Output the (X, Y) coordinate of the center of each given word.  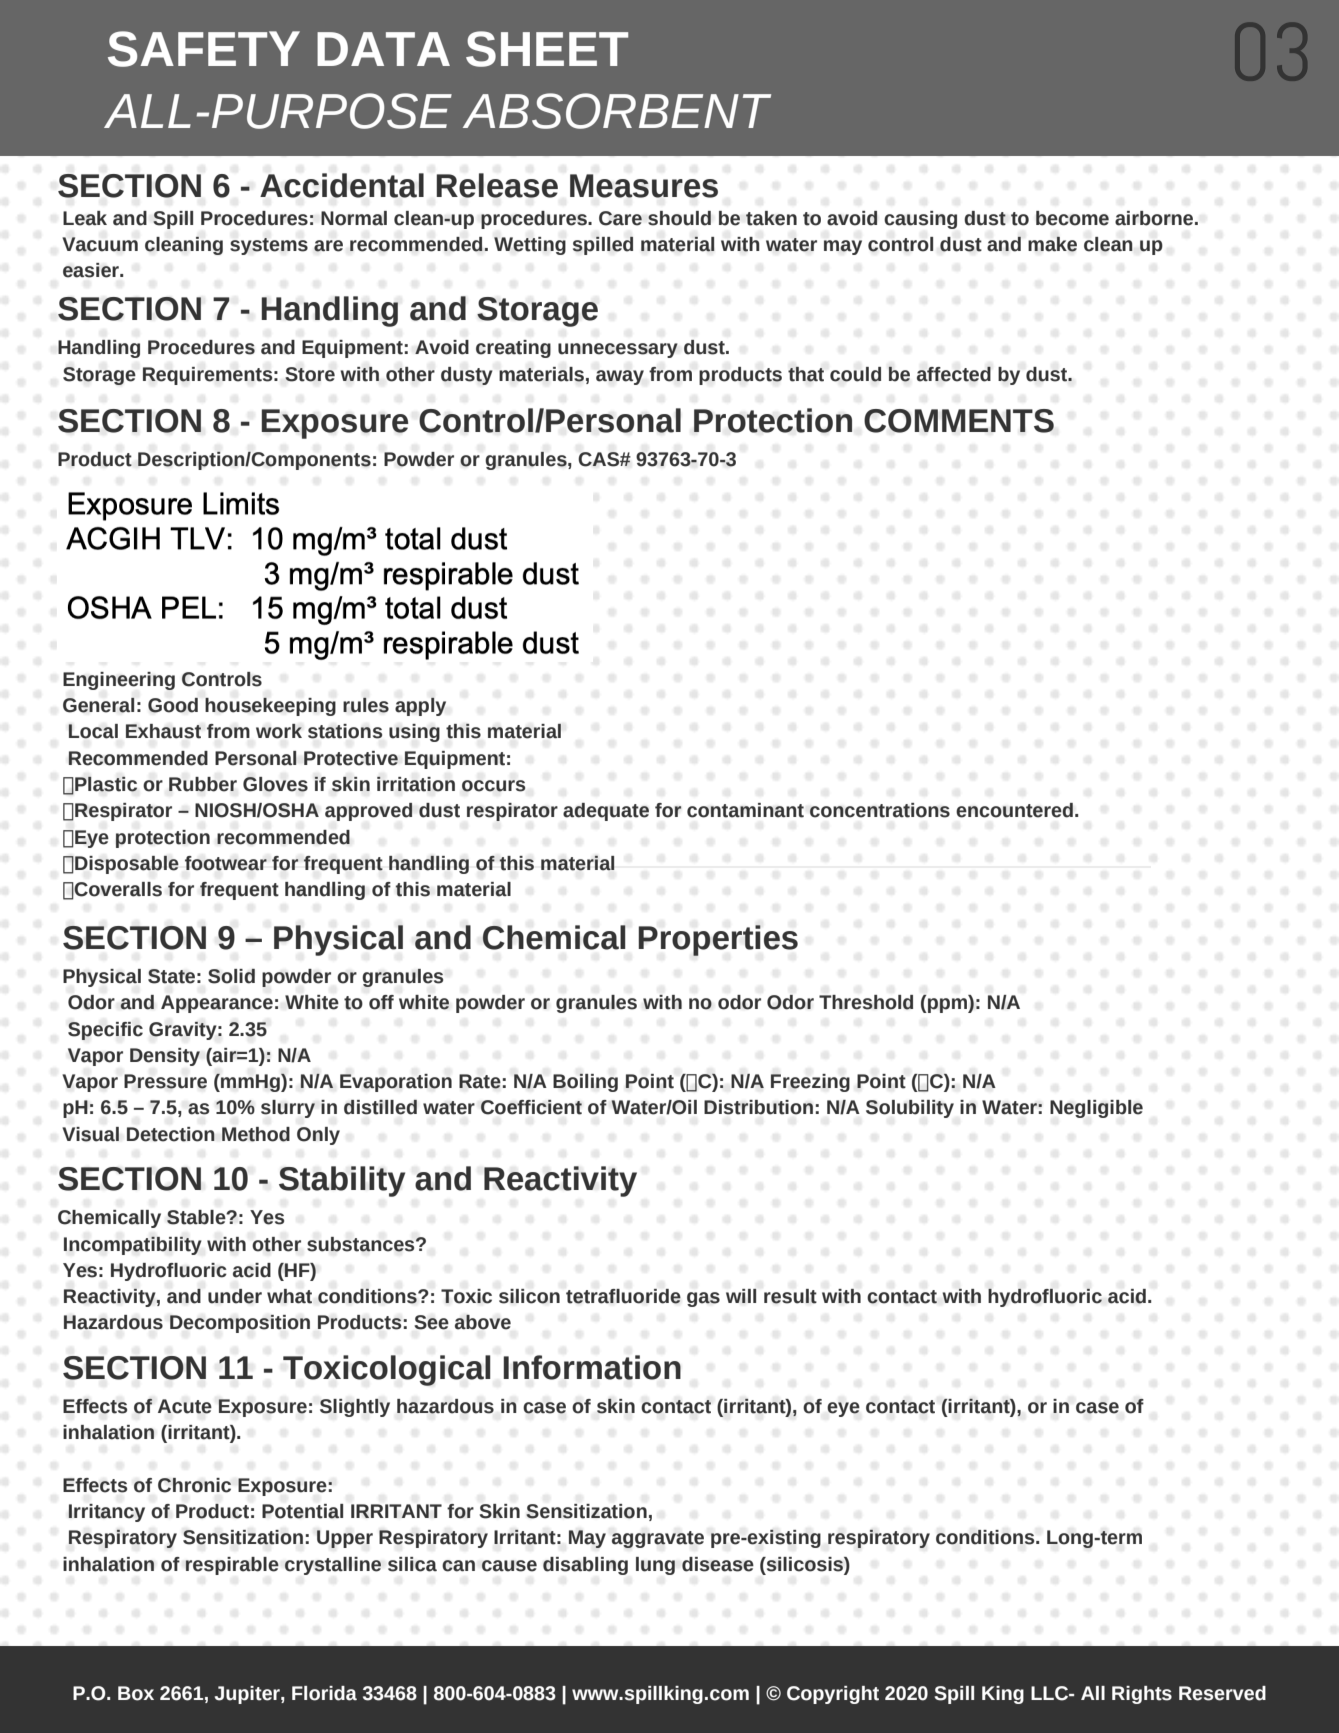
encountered (1014, 810)
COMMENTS (959, 421)
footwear (226, 863)
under (235, 1296)
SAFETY (204, 49)
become (1072, 218)
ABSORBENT (617, 111)
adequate (606, 812)
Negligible (1096, 1109)
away (620, 377)
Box (136, 1693)
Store (310, 374)
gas (703, 1299)
